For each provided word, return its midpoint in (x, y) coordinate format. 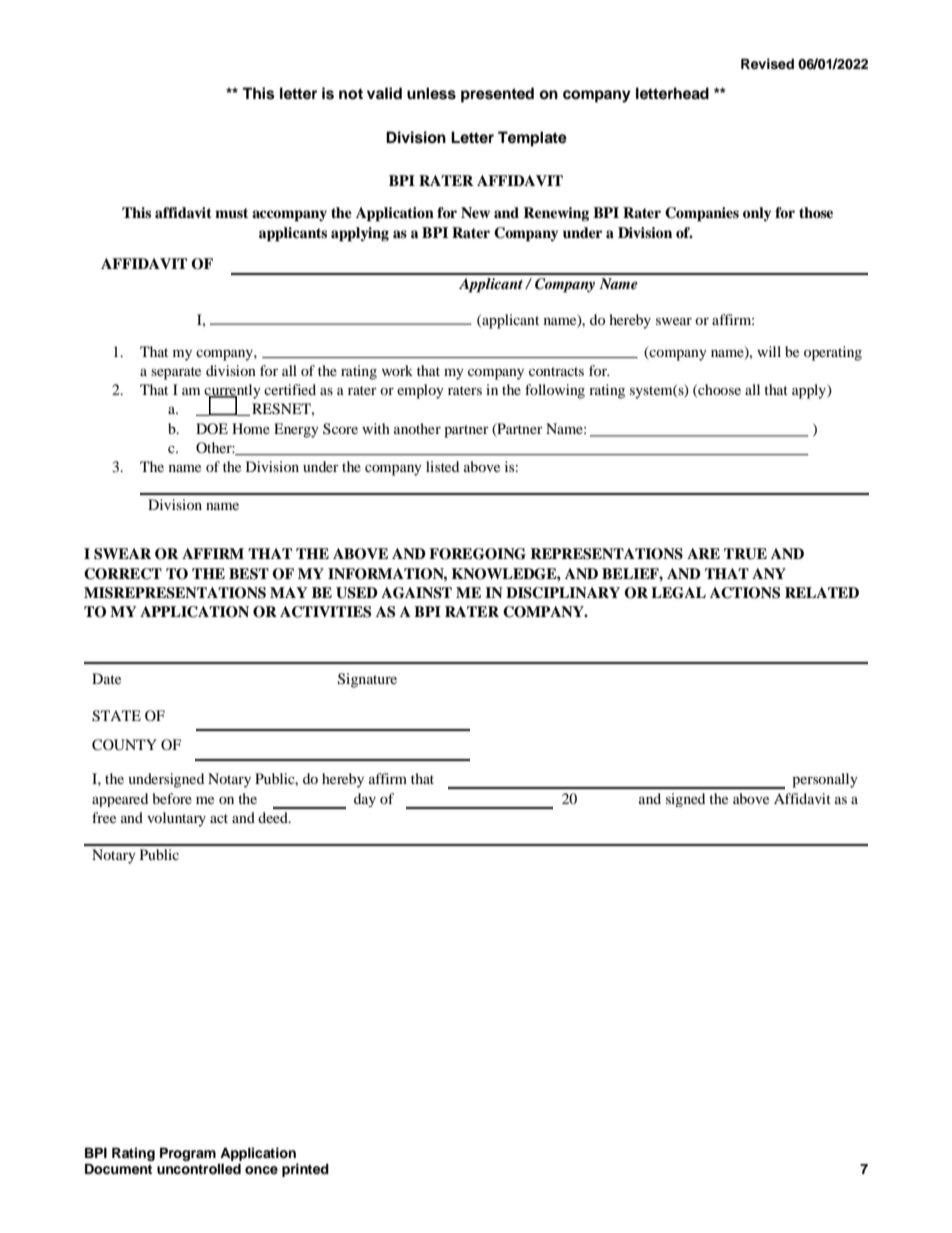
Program (188, 1154)
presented (497, 95)
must (231, 213)
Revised (767, 64)
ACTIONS (745, 593)
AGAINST (416, 593)
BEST (249, 574)
